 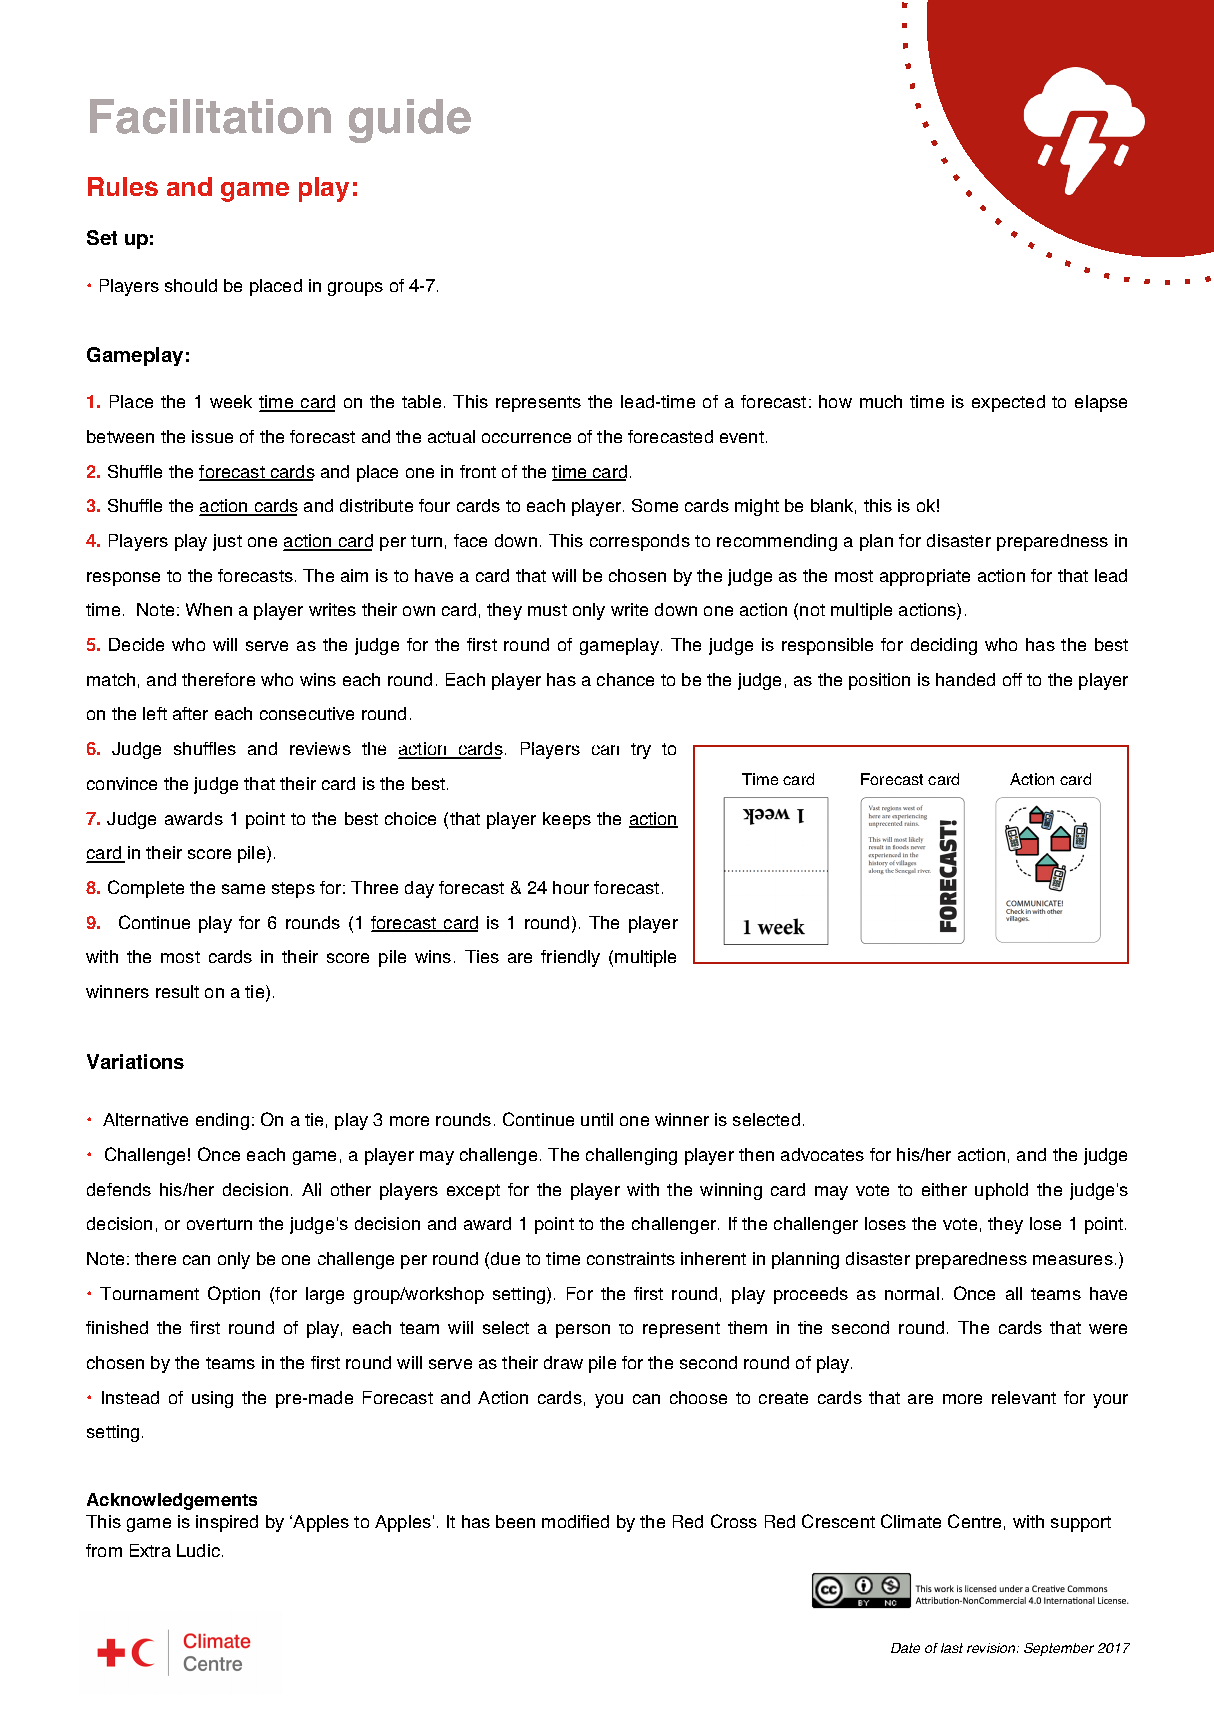 I want to click on Alternative, so click(x=145, y=1119).
